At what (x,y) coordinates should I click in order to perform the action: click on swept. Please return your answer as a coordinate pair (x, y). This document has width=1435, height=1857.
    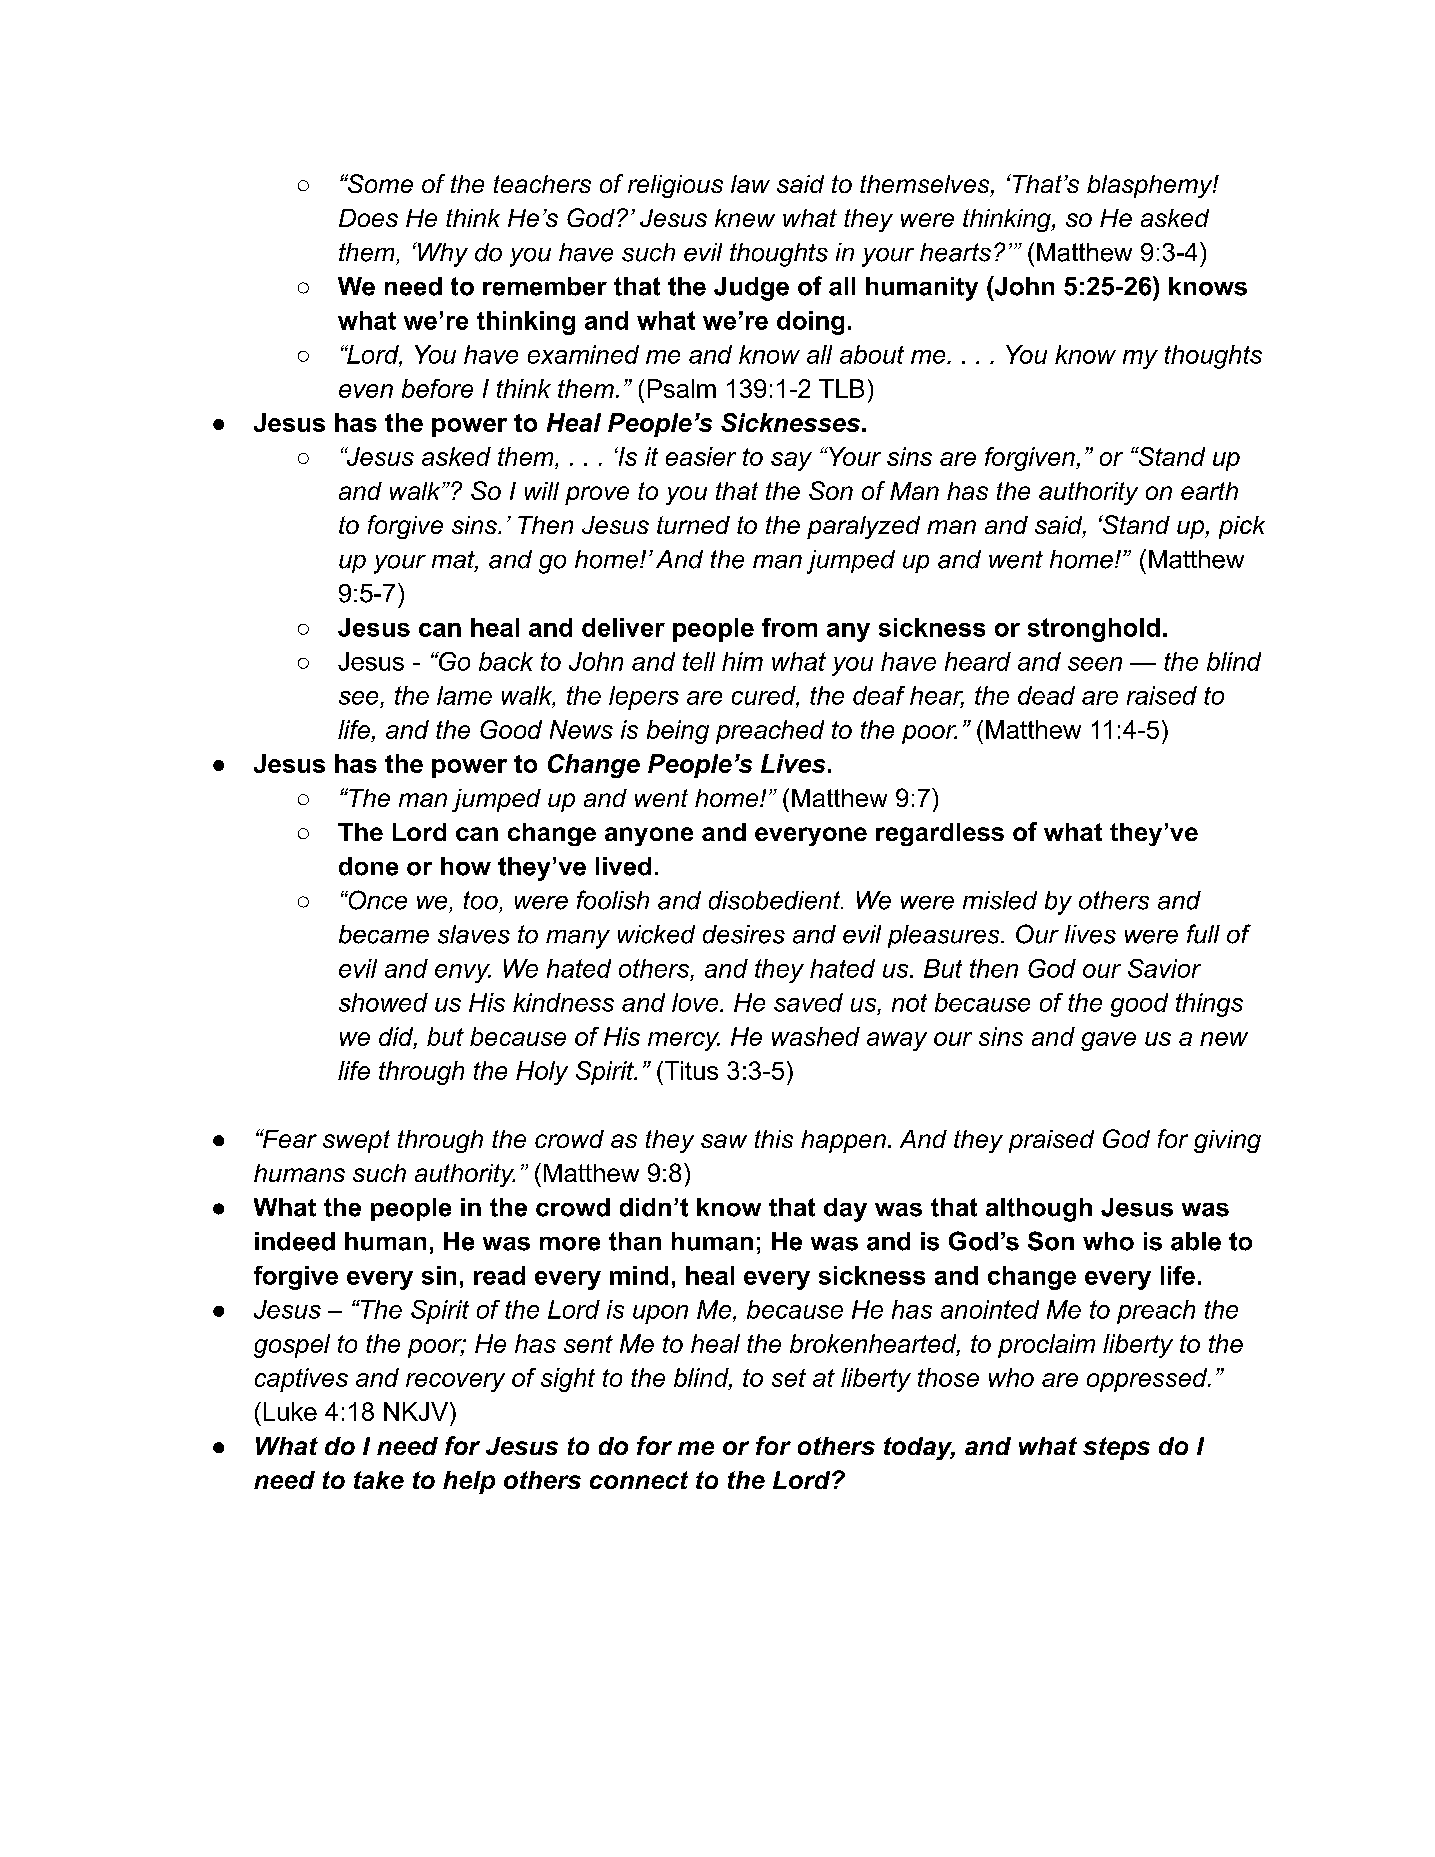
    Looking at the image, I should click on (356, 1141).
